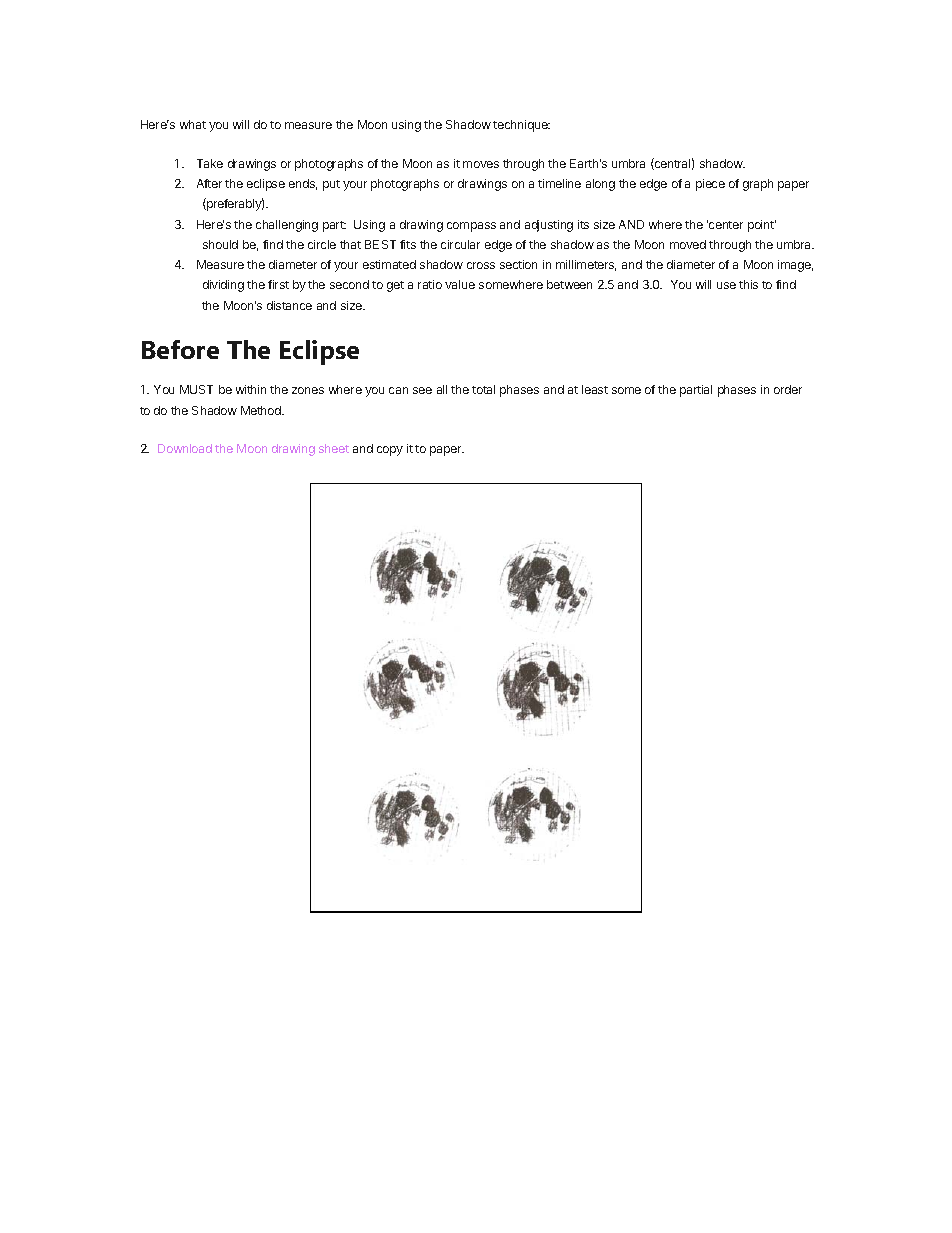 The height and width of the page is (1233, 952). Describe the element at coordinates (521, 126) in the page. I see `technique` at that location.
